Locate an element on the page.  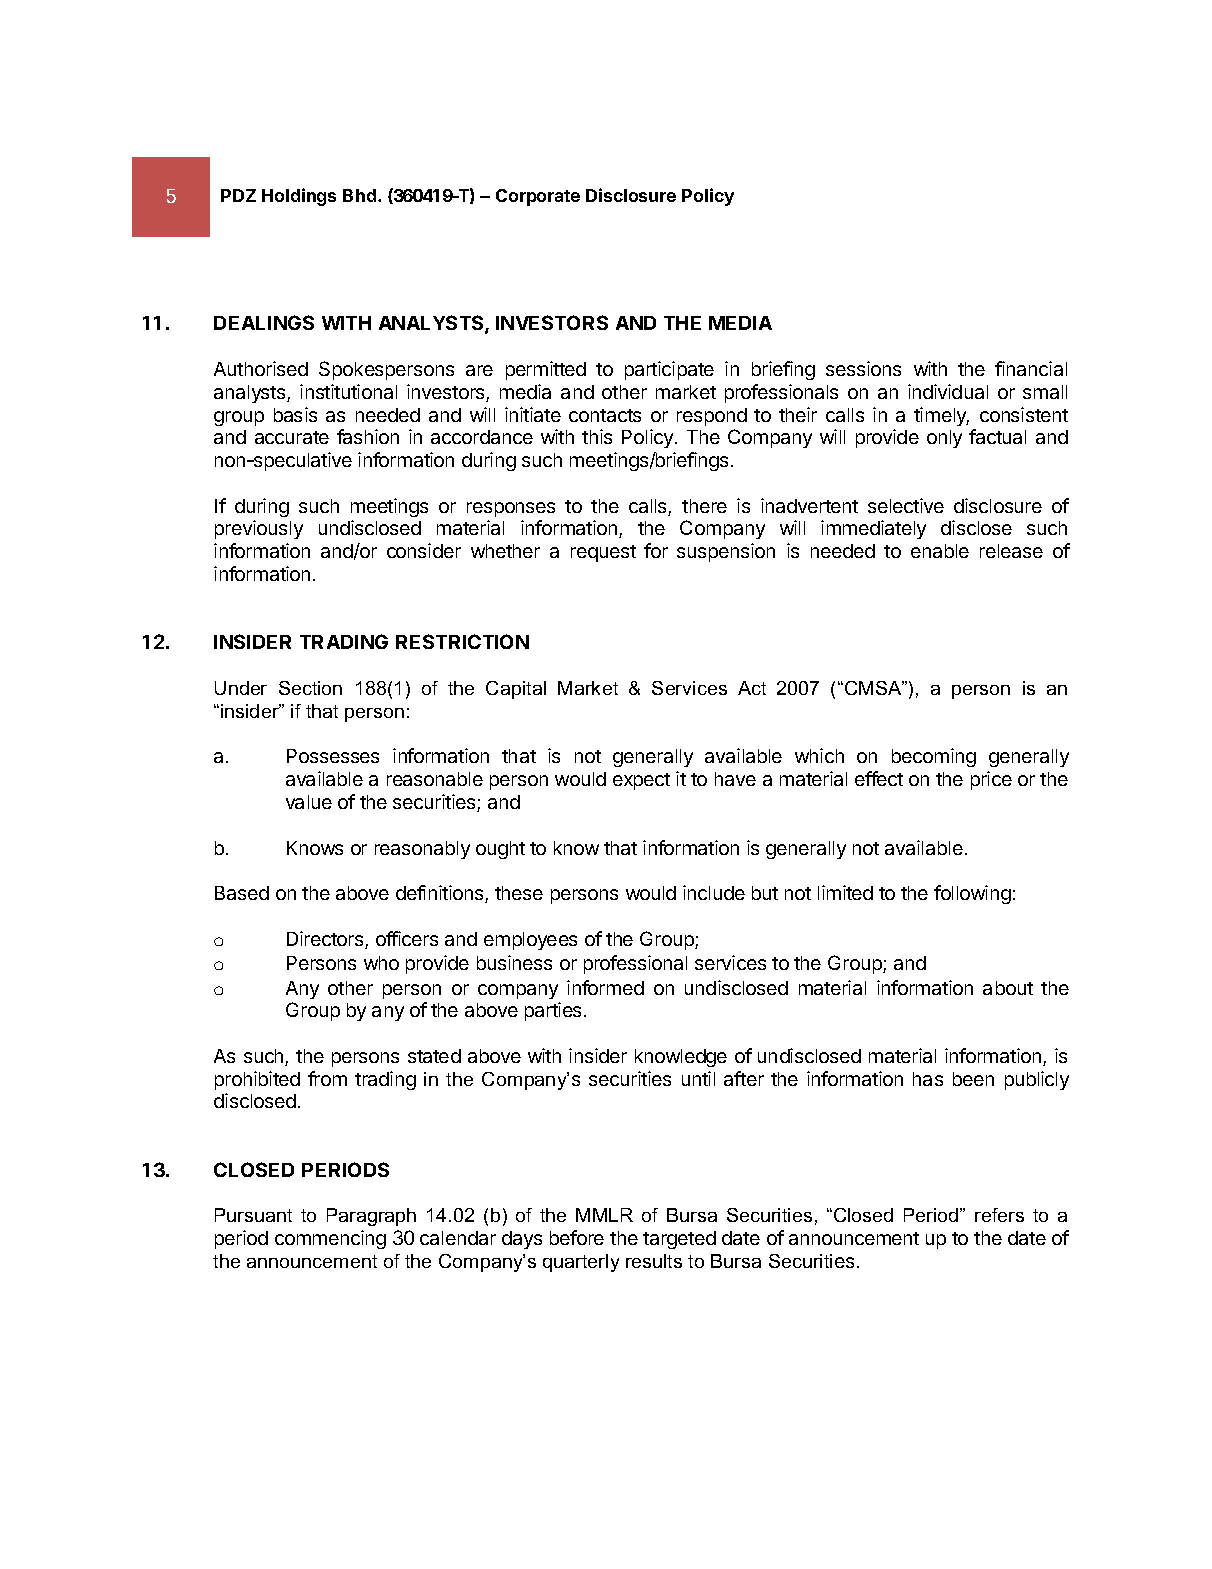
financial is located at coordinates (1031, 368).
